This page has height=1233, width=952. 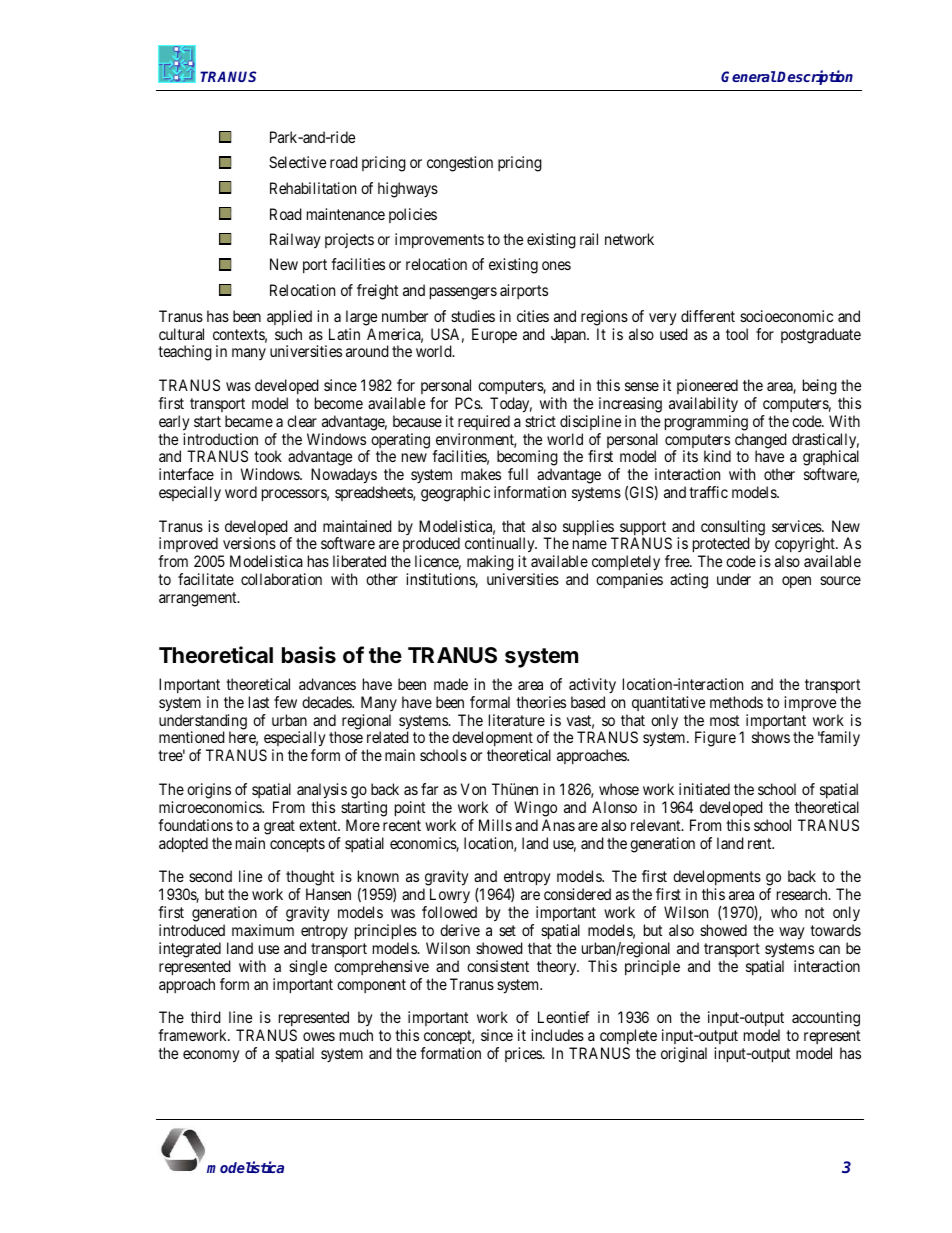 I want to click on last, so click(x=259, y=702).
